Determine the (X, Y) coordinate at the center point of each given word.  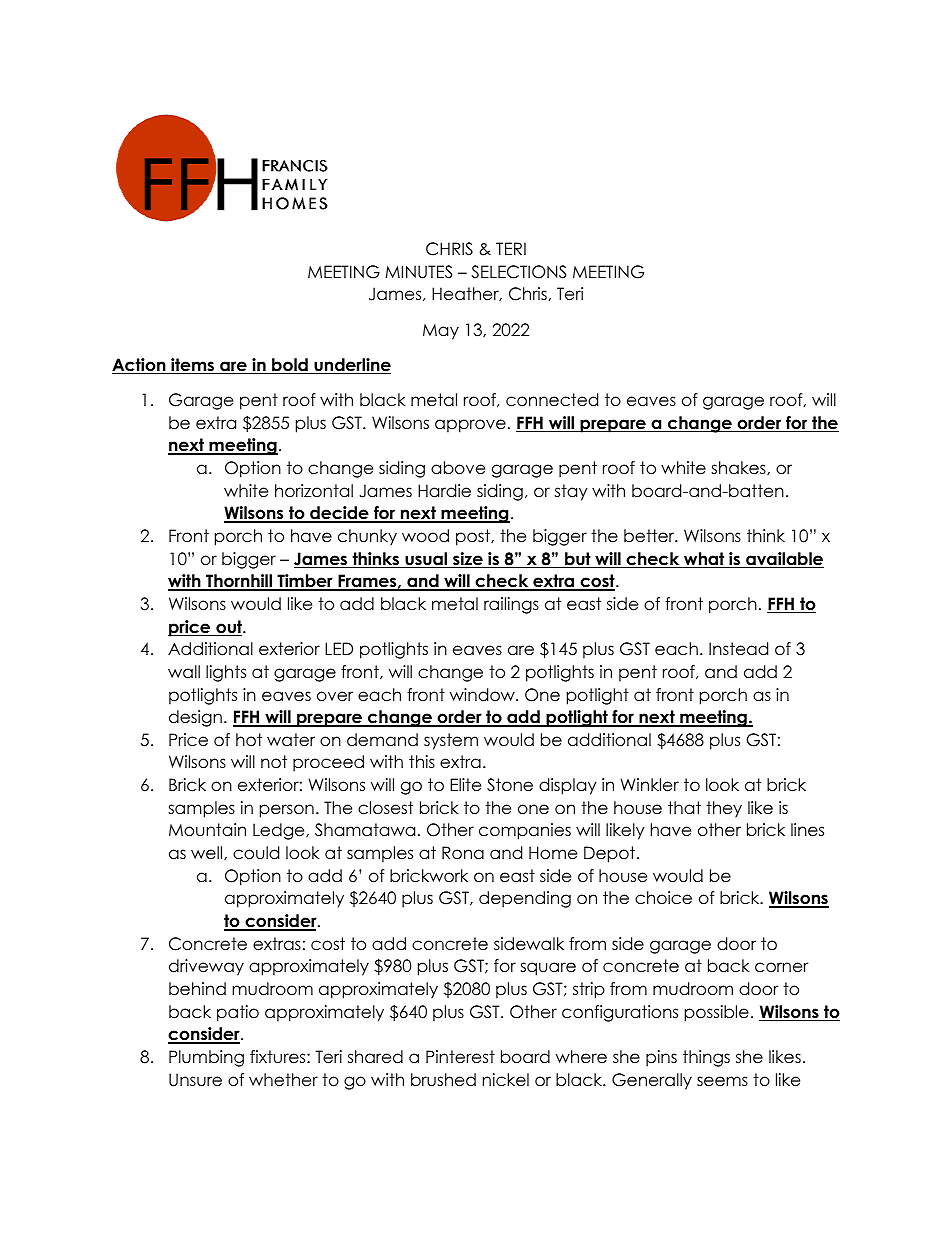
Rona (463, 853)
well (208, 853)
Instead (738, 649)
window (483, 695)
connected (552, 400)
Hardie (444, 491)
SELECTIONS (518, 272)
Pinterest (460, 1057)
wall (184, 672)
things (706, 1058)
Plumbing (206, 1058)
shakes (739, 468)
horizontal (314, 491)
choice (663, 898)
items (193, 366)
